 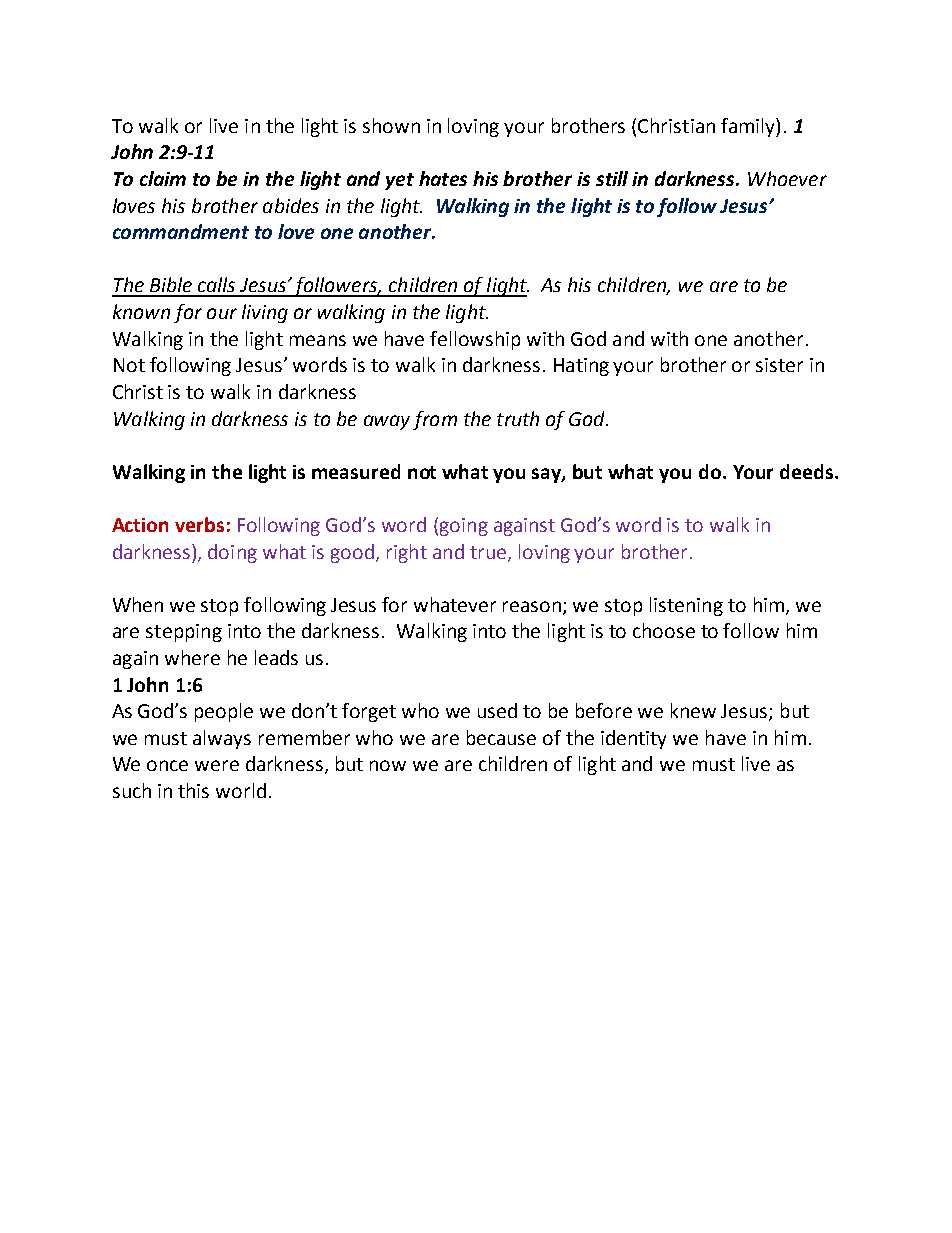 What do you see at coordinates (808, 471) in the screenshot?
I see `deeds` at bounding box center [808, 471].
